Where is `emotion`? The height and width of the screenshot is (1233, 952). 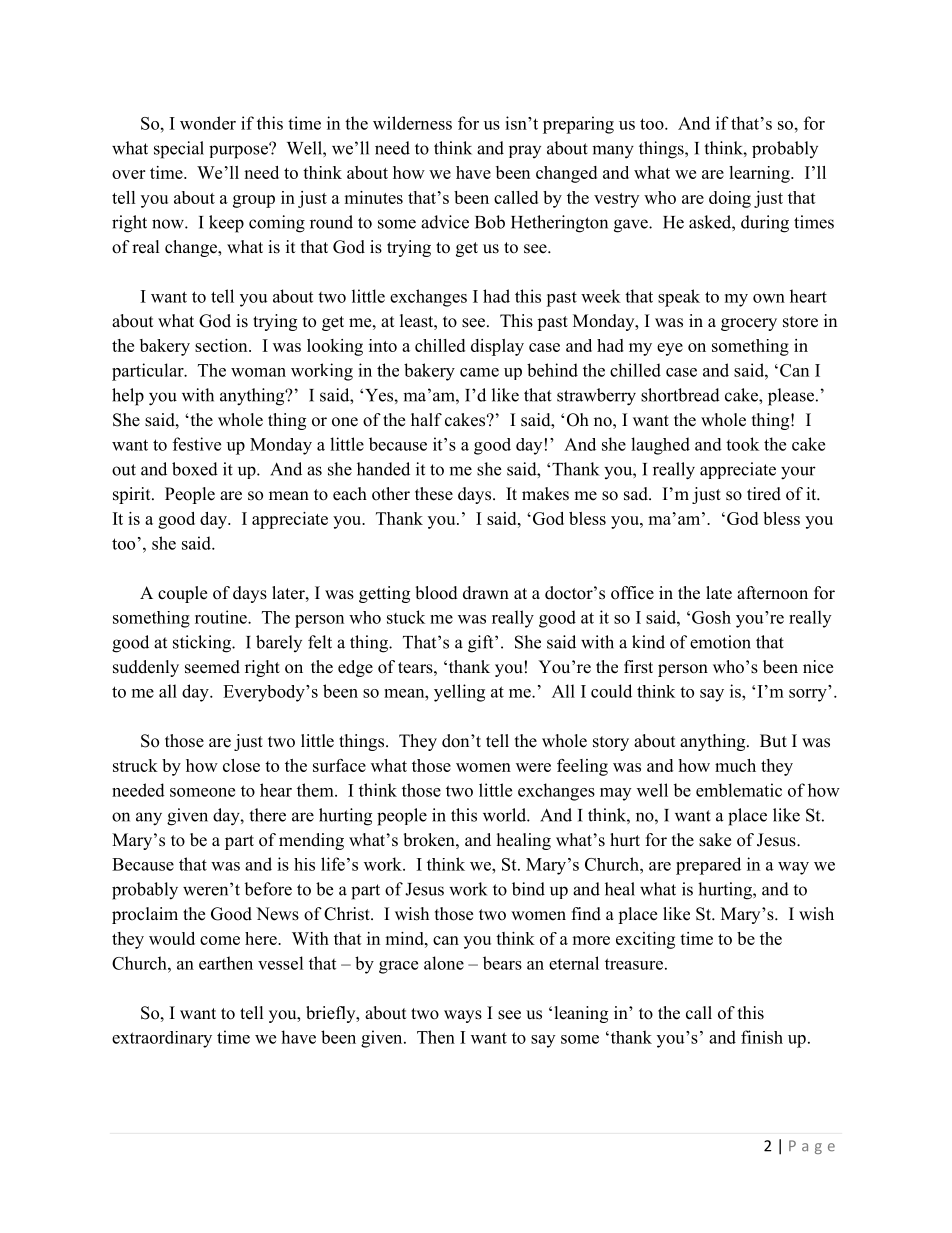 emotion is located at coordinates (720, 642).
